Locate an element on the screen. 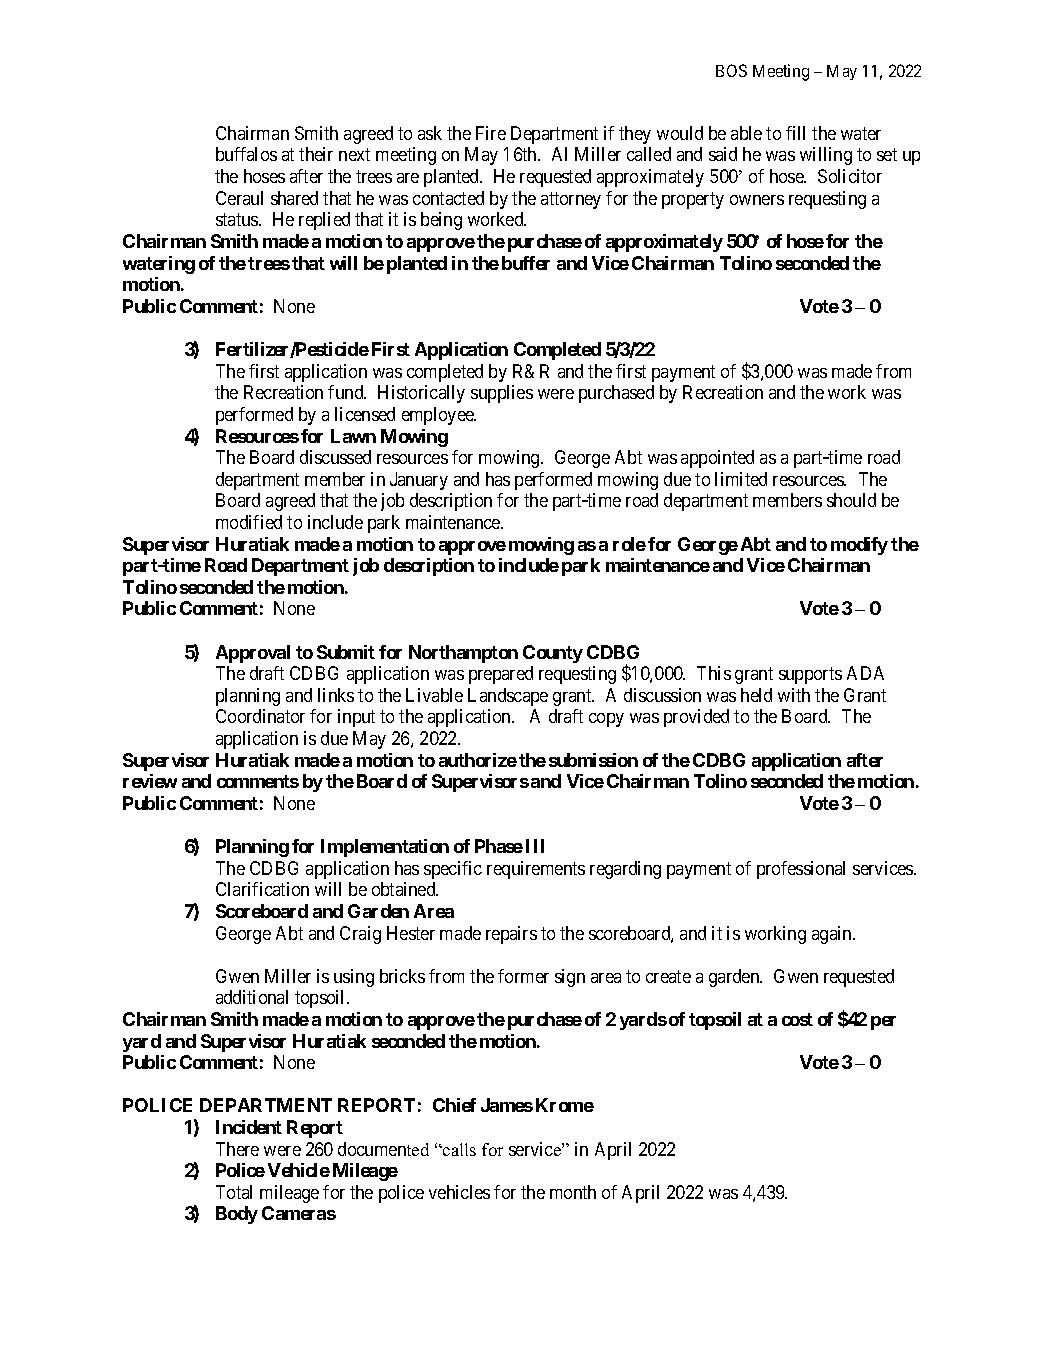 The height and width of the screenshot is (1353, 1045). Approval is located at coordinates (253, 654).
